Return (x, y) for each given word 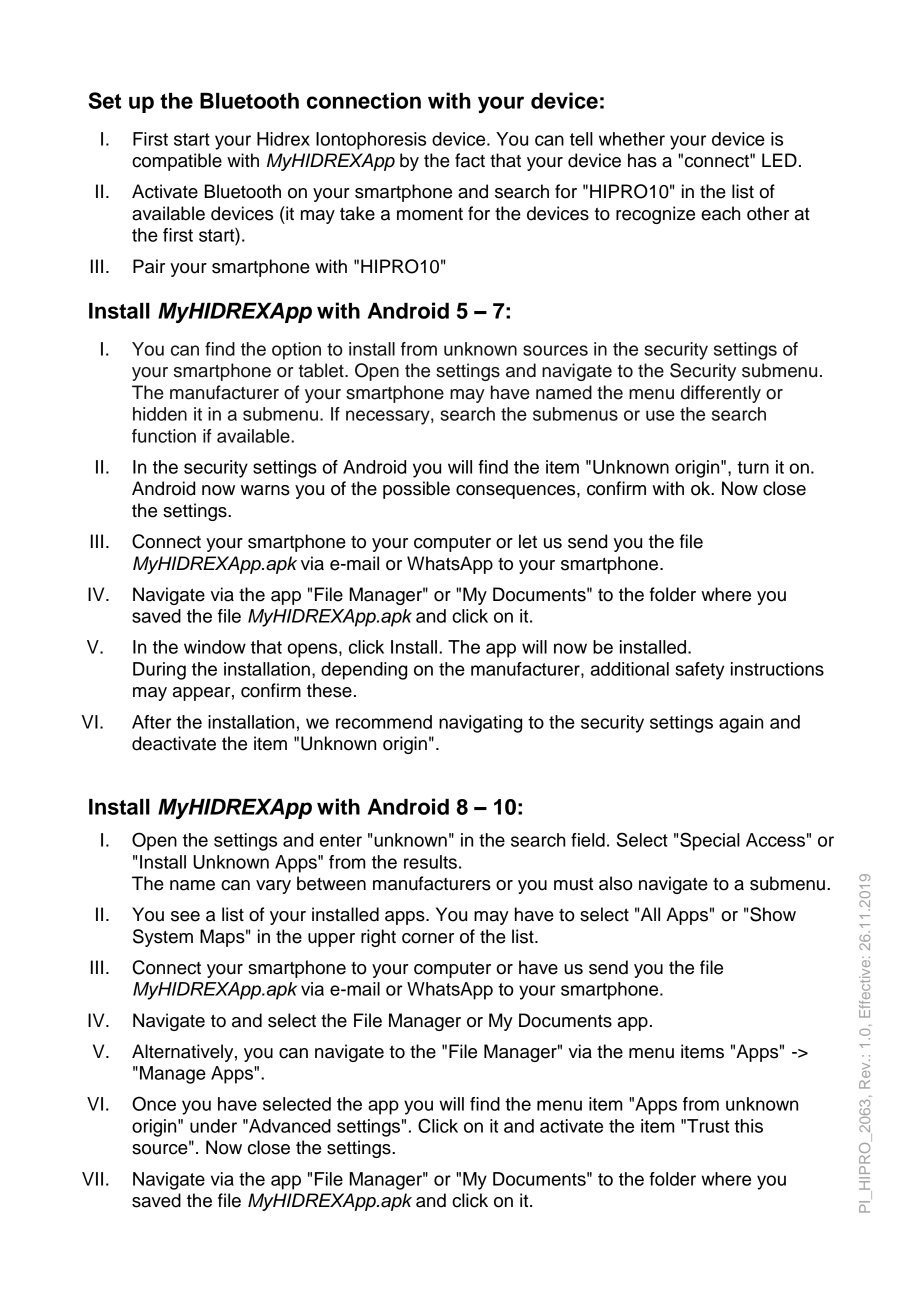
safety (700, 671)
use (660, 415)
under (213, 1126)
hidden (160, 414)
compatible (177, 162)
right (378, 938)
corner (428, 938)
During (159, 671)
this (748, 1126)
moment (430, 214)
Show (773, 914)
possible (416, 490)
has (642, 160)
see (185, 916)
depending (364, 671)
